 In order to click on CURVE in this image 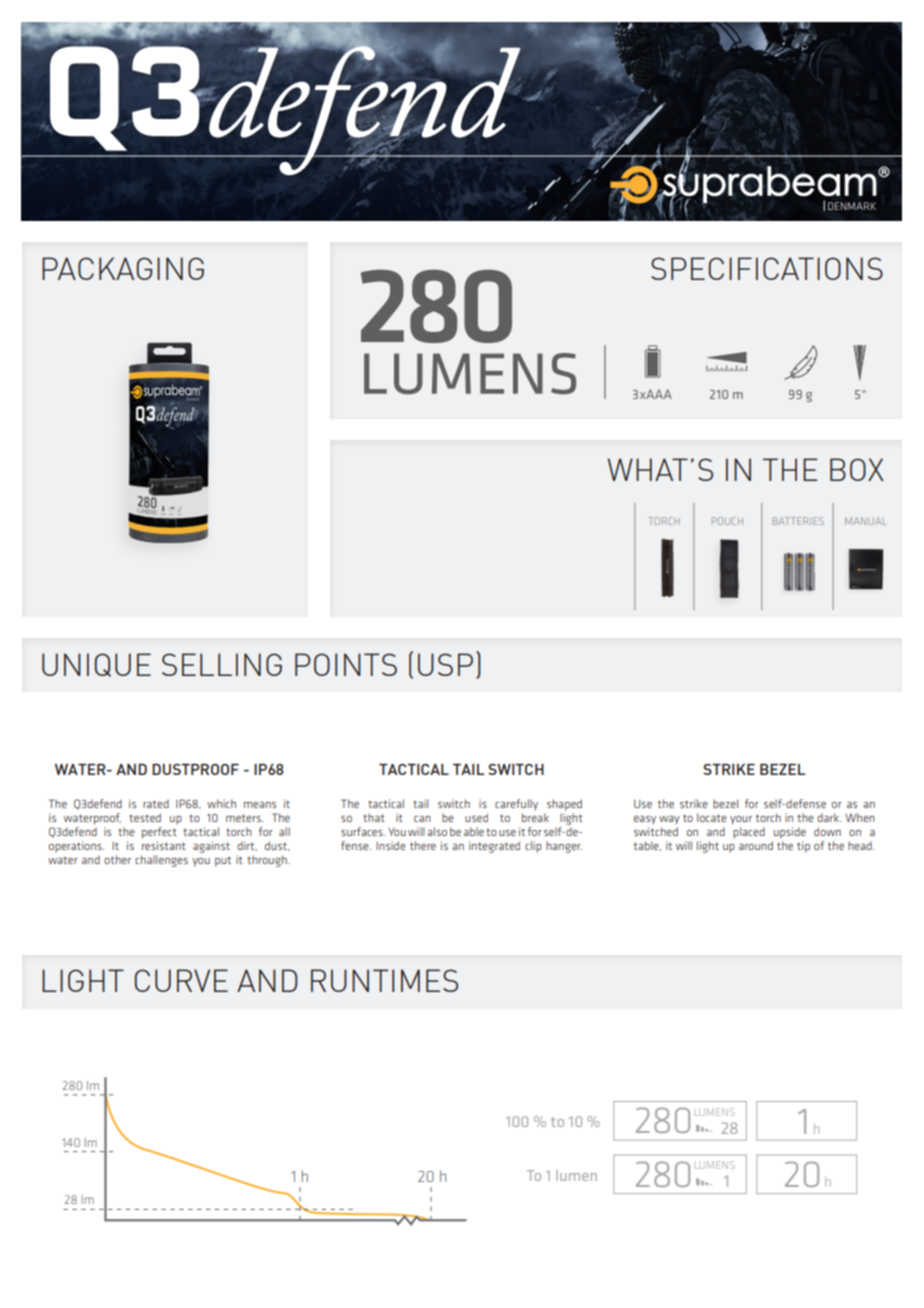, I will do `click(181, 980)`.
